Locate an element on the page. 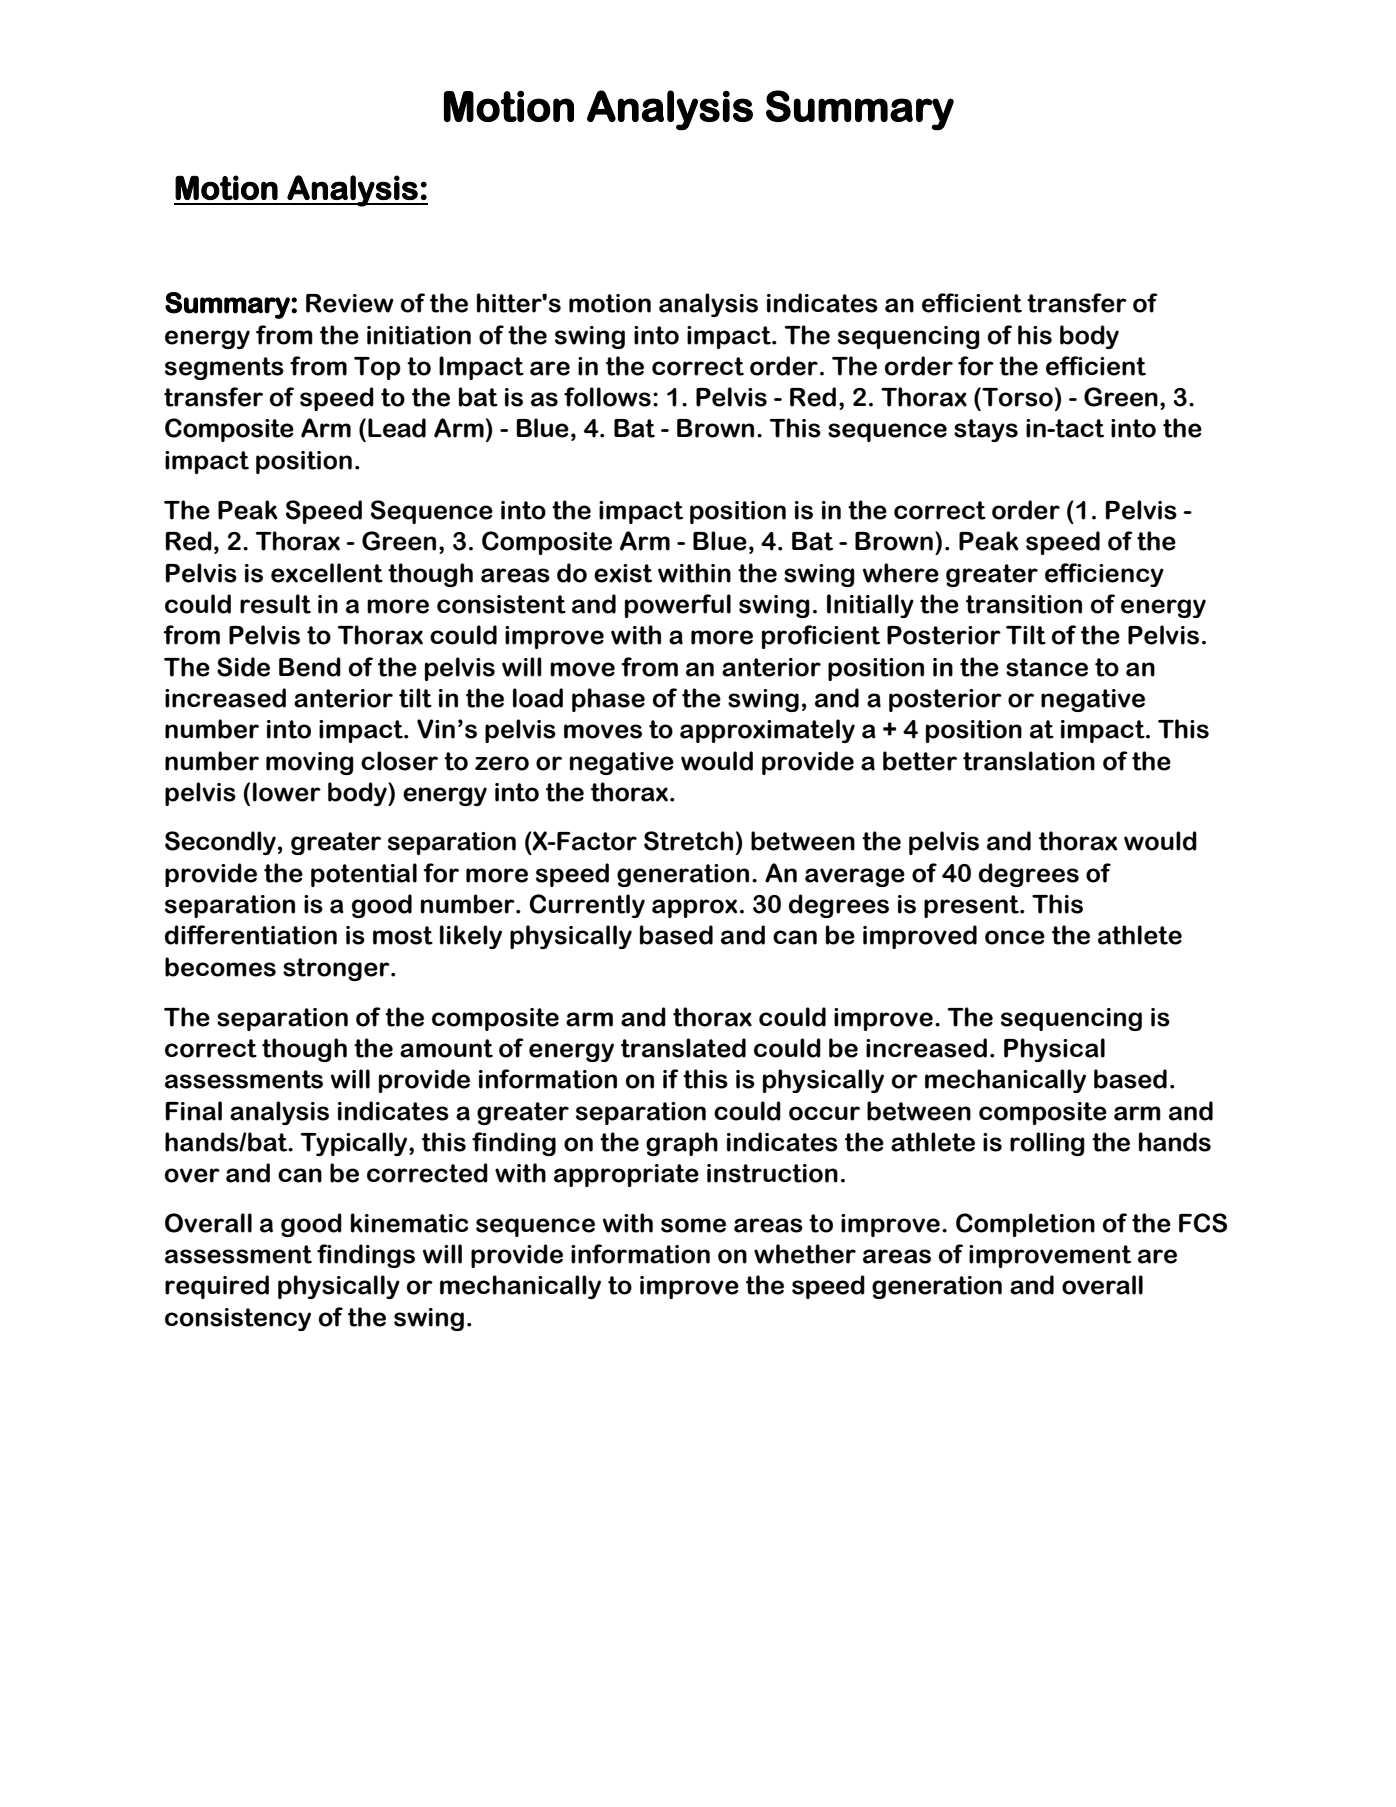  Torso is located at coordinates (1016, 397).
